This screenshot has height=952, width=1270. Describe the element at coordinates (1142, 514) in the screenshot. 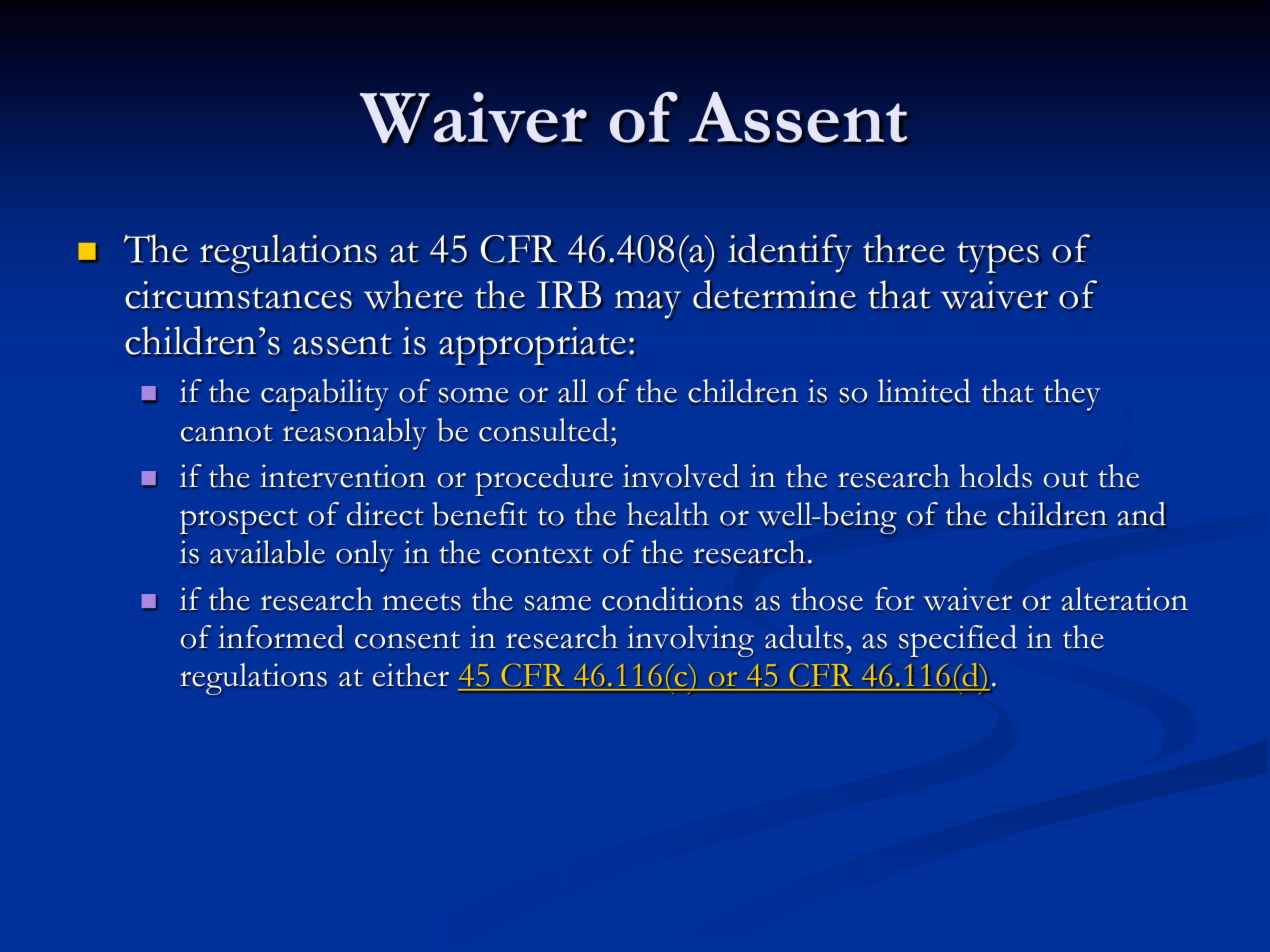

I see `and` at that location.
